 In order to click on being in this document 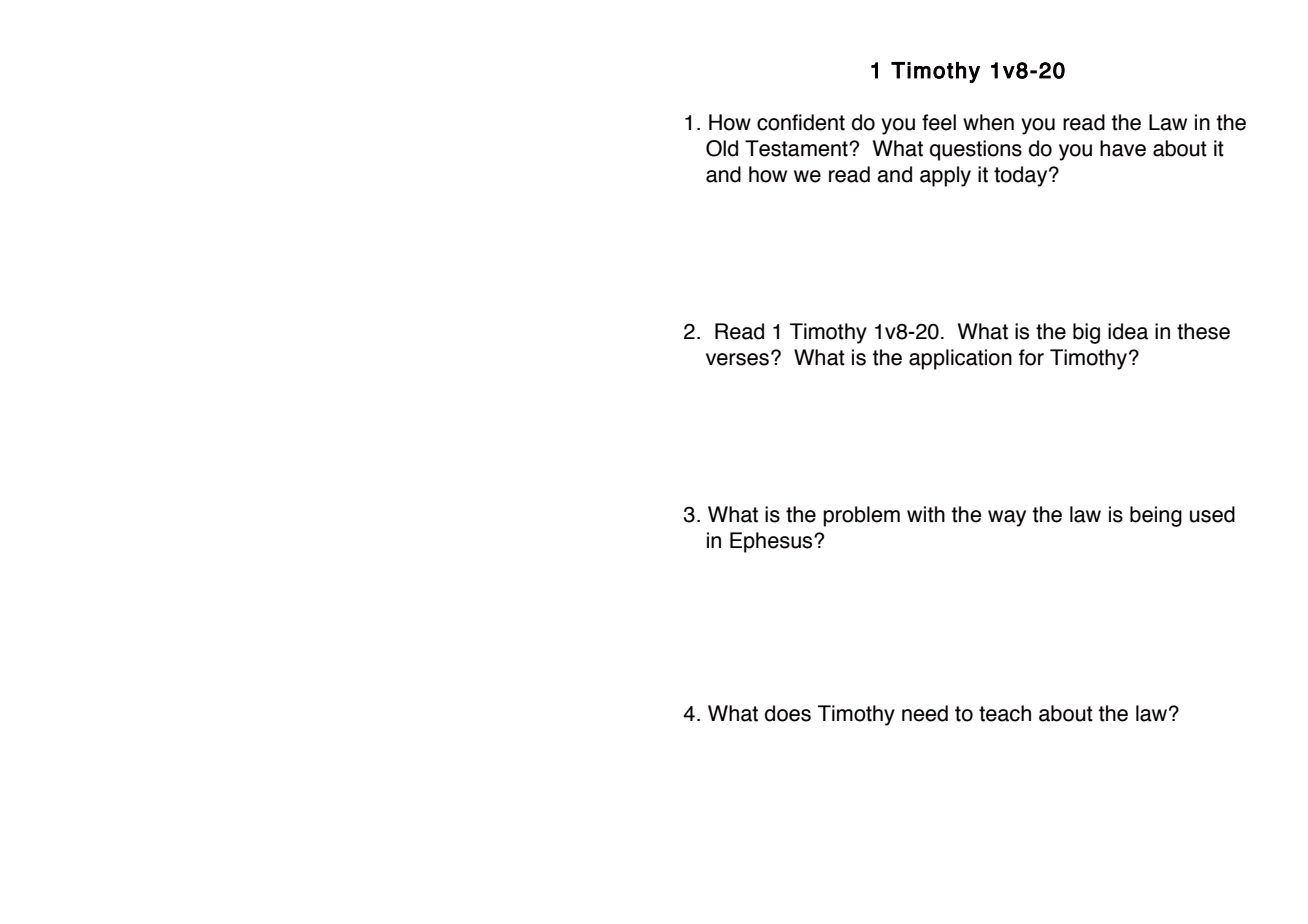, I will do `click(1156, 516)`.
